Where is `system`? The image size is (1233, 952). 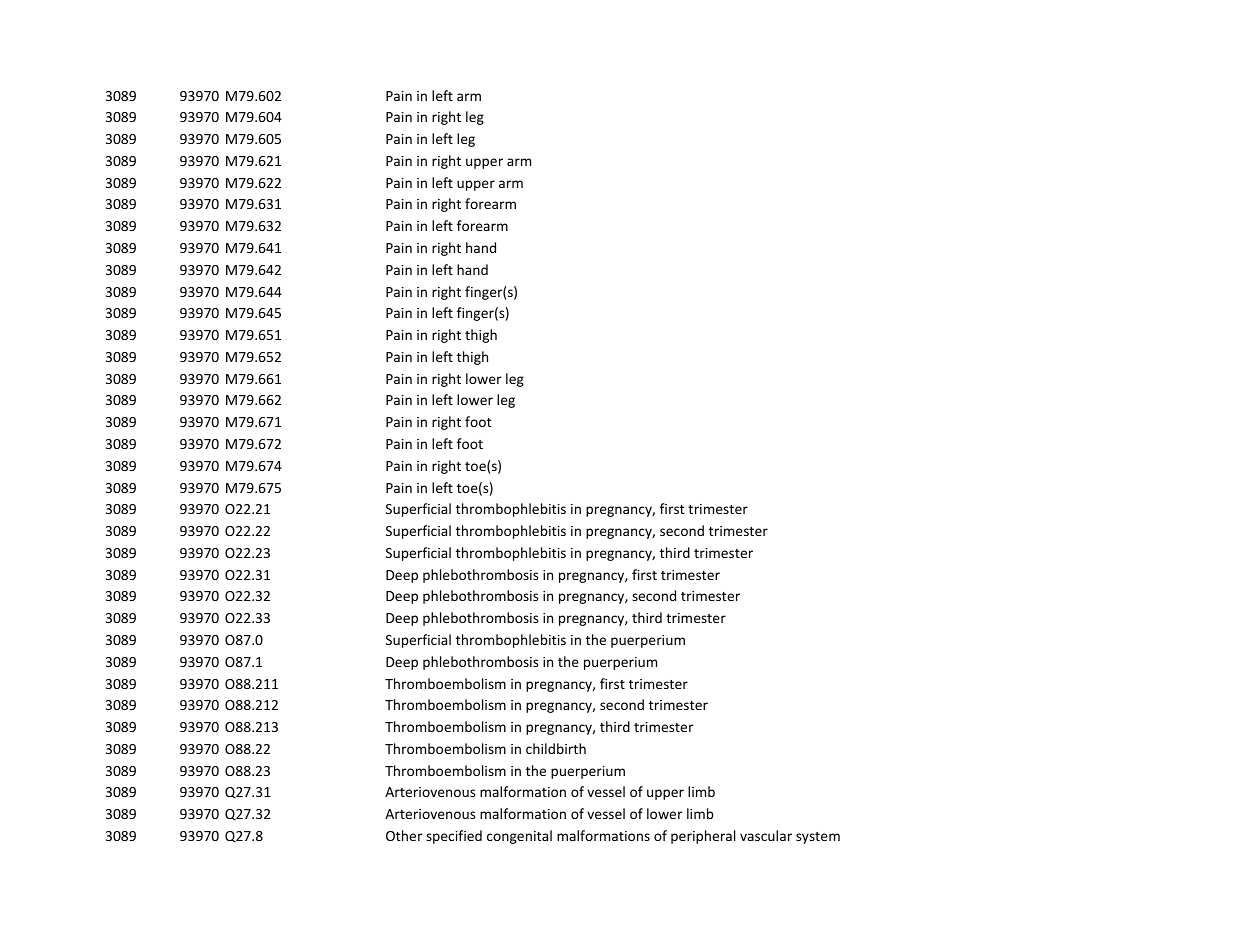
system is located at coordinates (818, 838).
